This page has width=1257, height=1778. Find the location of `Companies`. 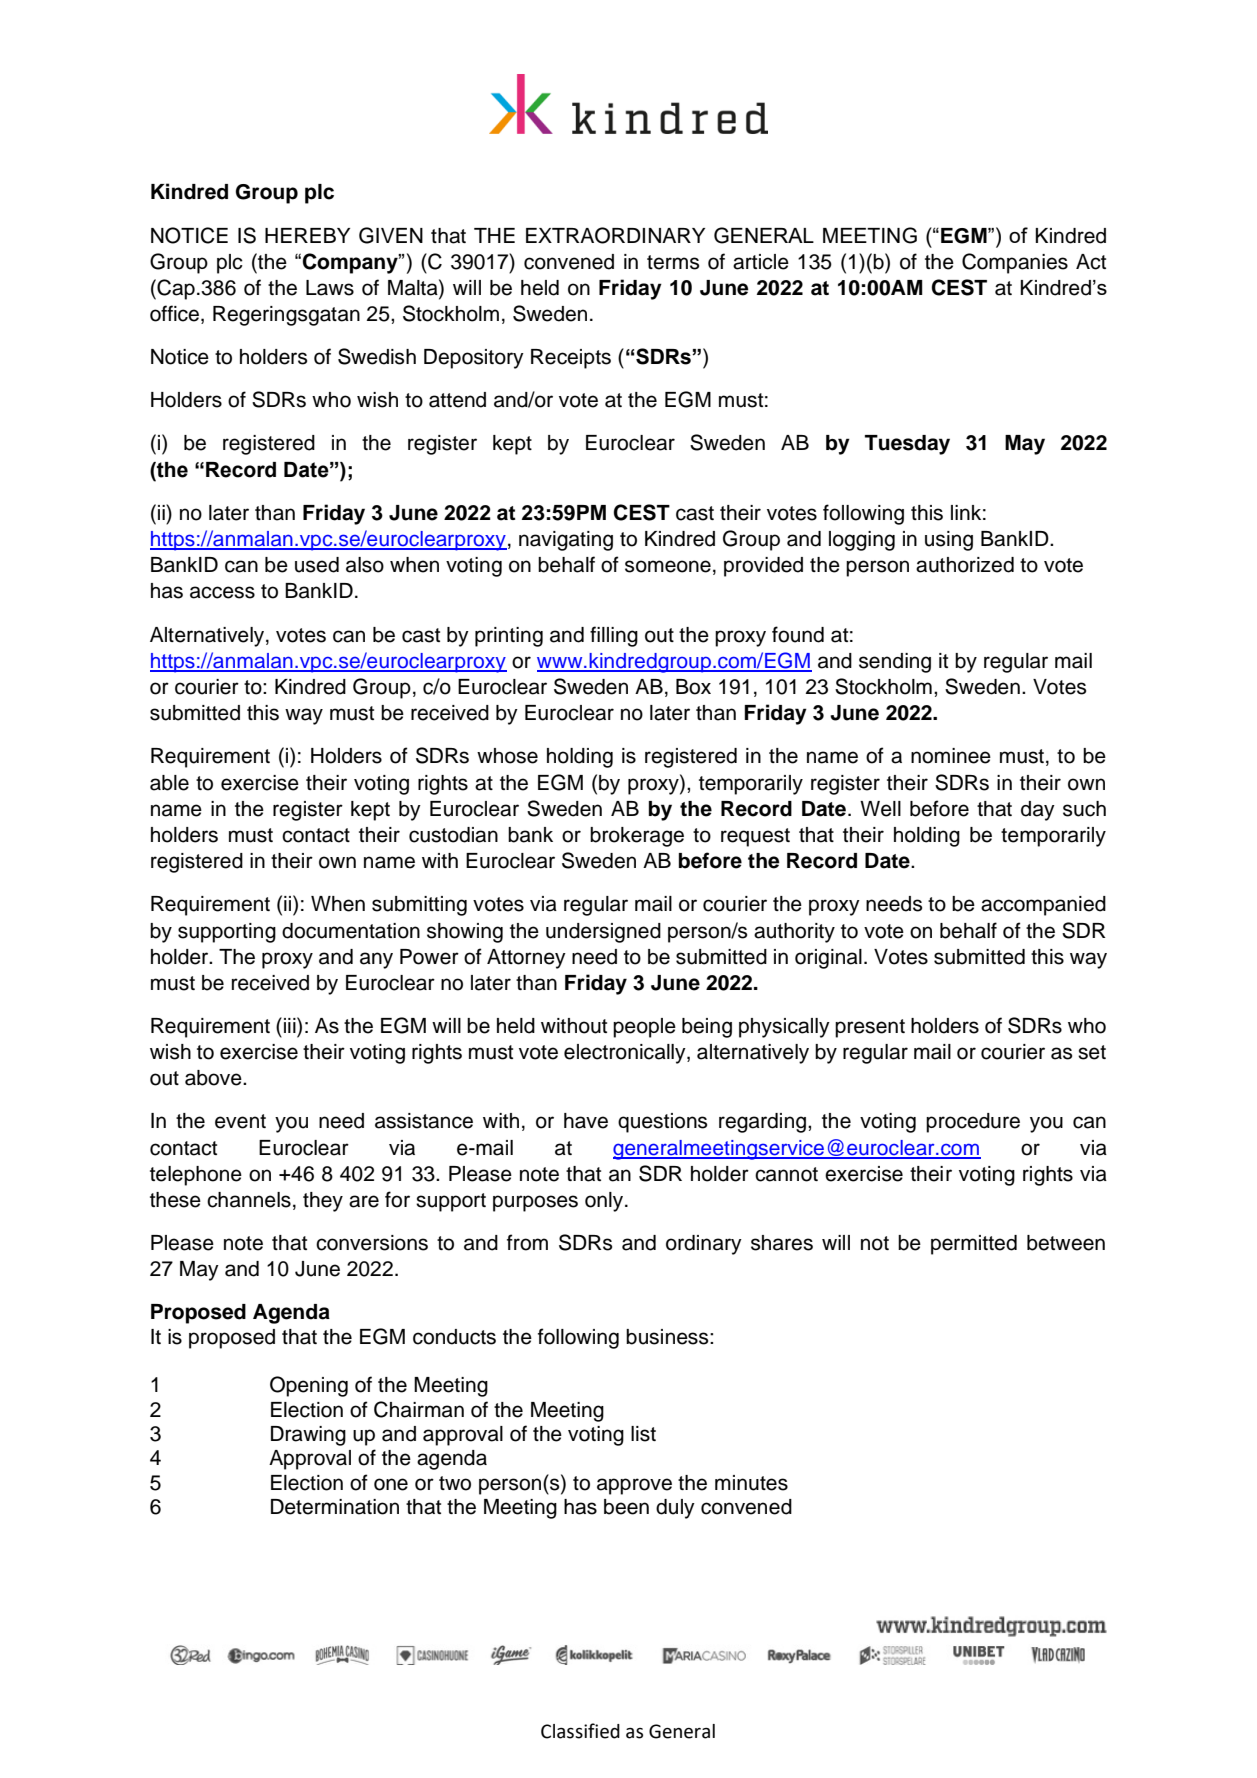

Companies is located at coordinates (1015, 263).
